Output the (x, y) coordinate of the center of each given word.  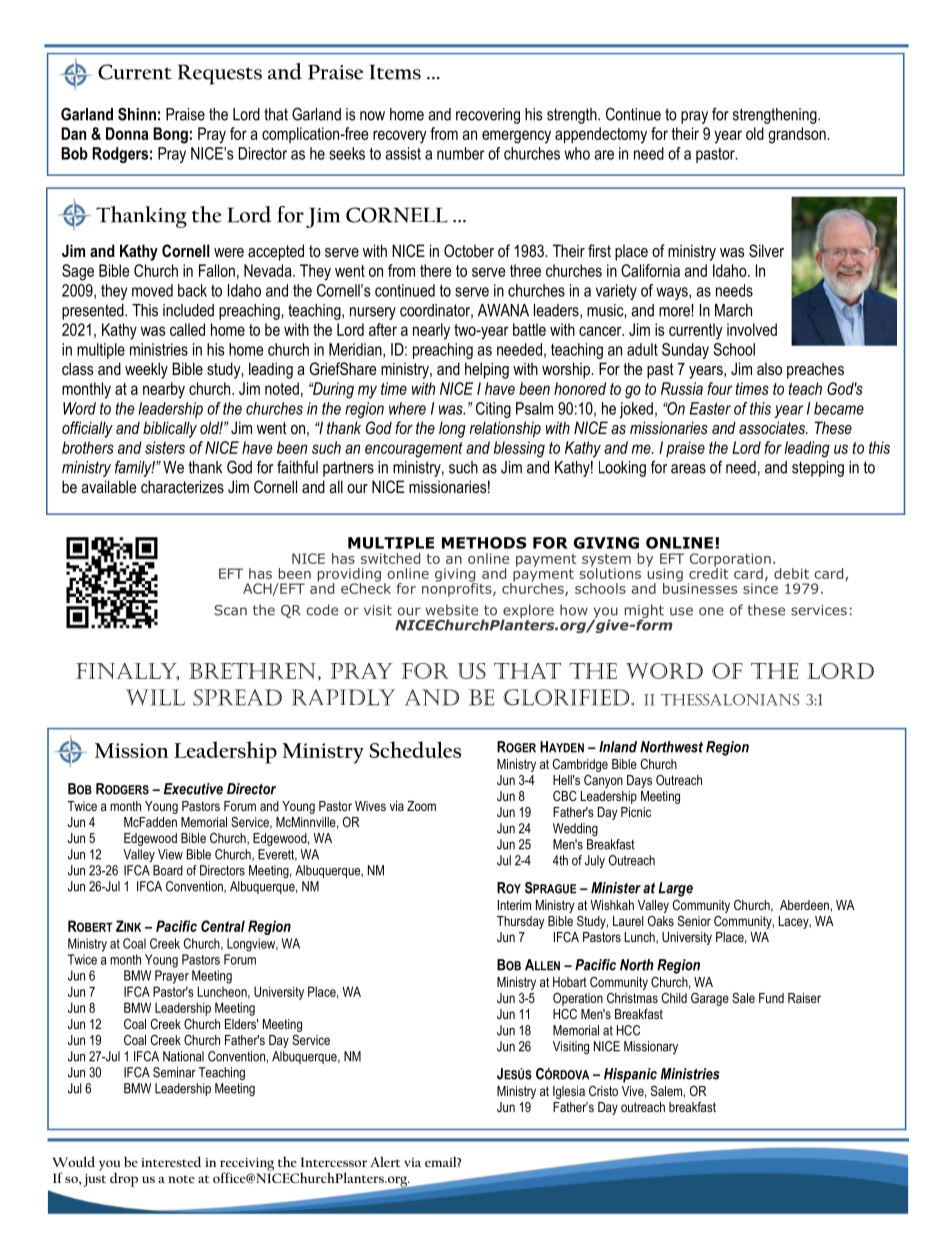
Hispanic (630, 1075)
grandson (798, 135)
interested (171, 1161)
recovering (488, 116)
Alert (385, 1162)
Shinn (137, 114)
